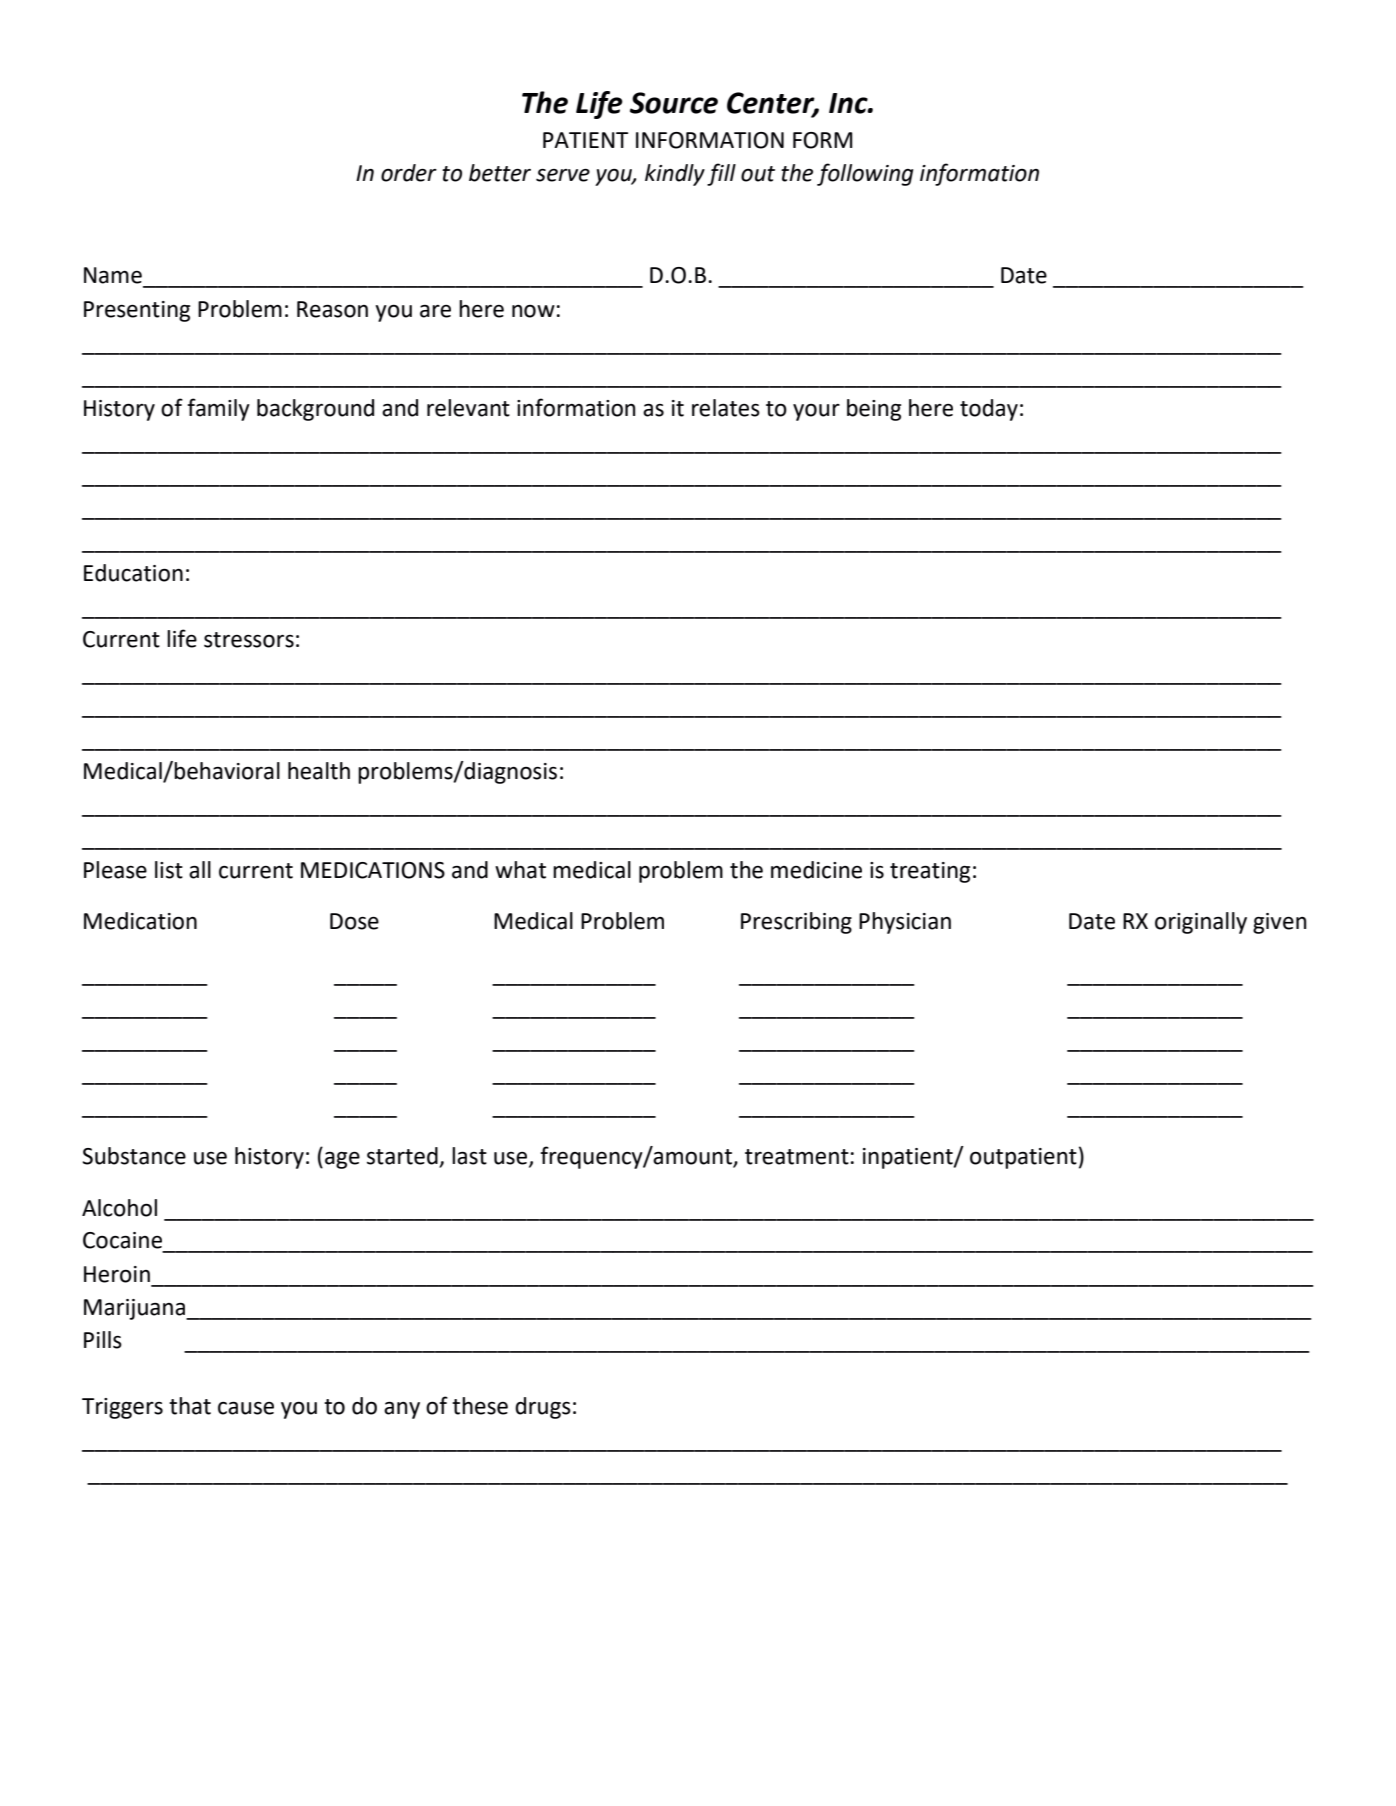 The width and height of the image is (1396, 1806). Describe the element at coordinates (1201, 923) in the image. I see `originally` at that location.
